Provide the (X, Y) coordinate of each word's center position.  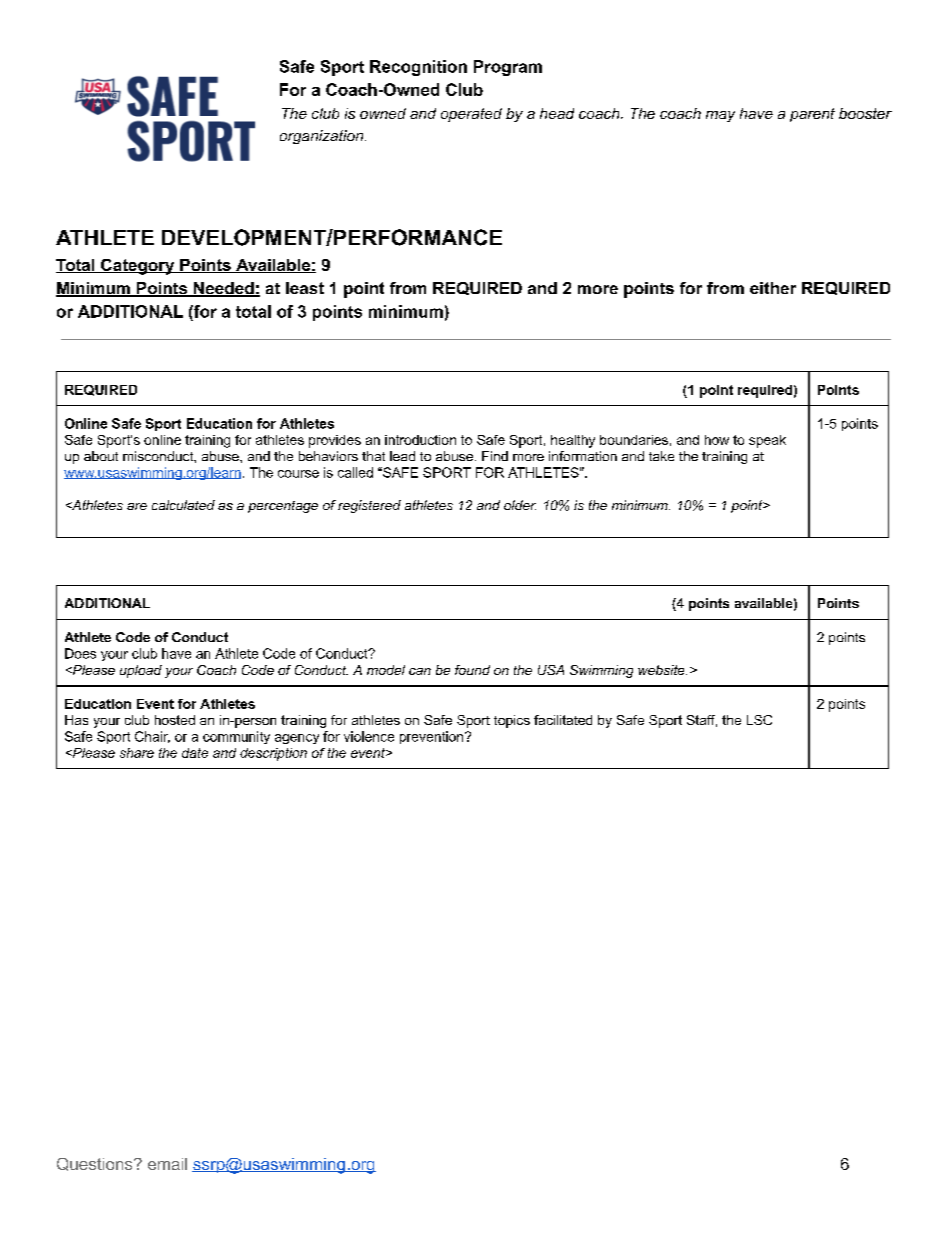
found (472, 670)
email (167, 1164)
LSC (759, 720)
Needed (224, 289)
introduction (420, 440)
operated (471, 115)
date (195, 753)
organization (323, 137)
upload (141, 671)
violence (369, 736)
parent (812, 115)
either (773, 288)
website (662, 670)
